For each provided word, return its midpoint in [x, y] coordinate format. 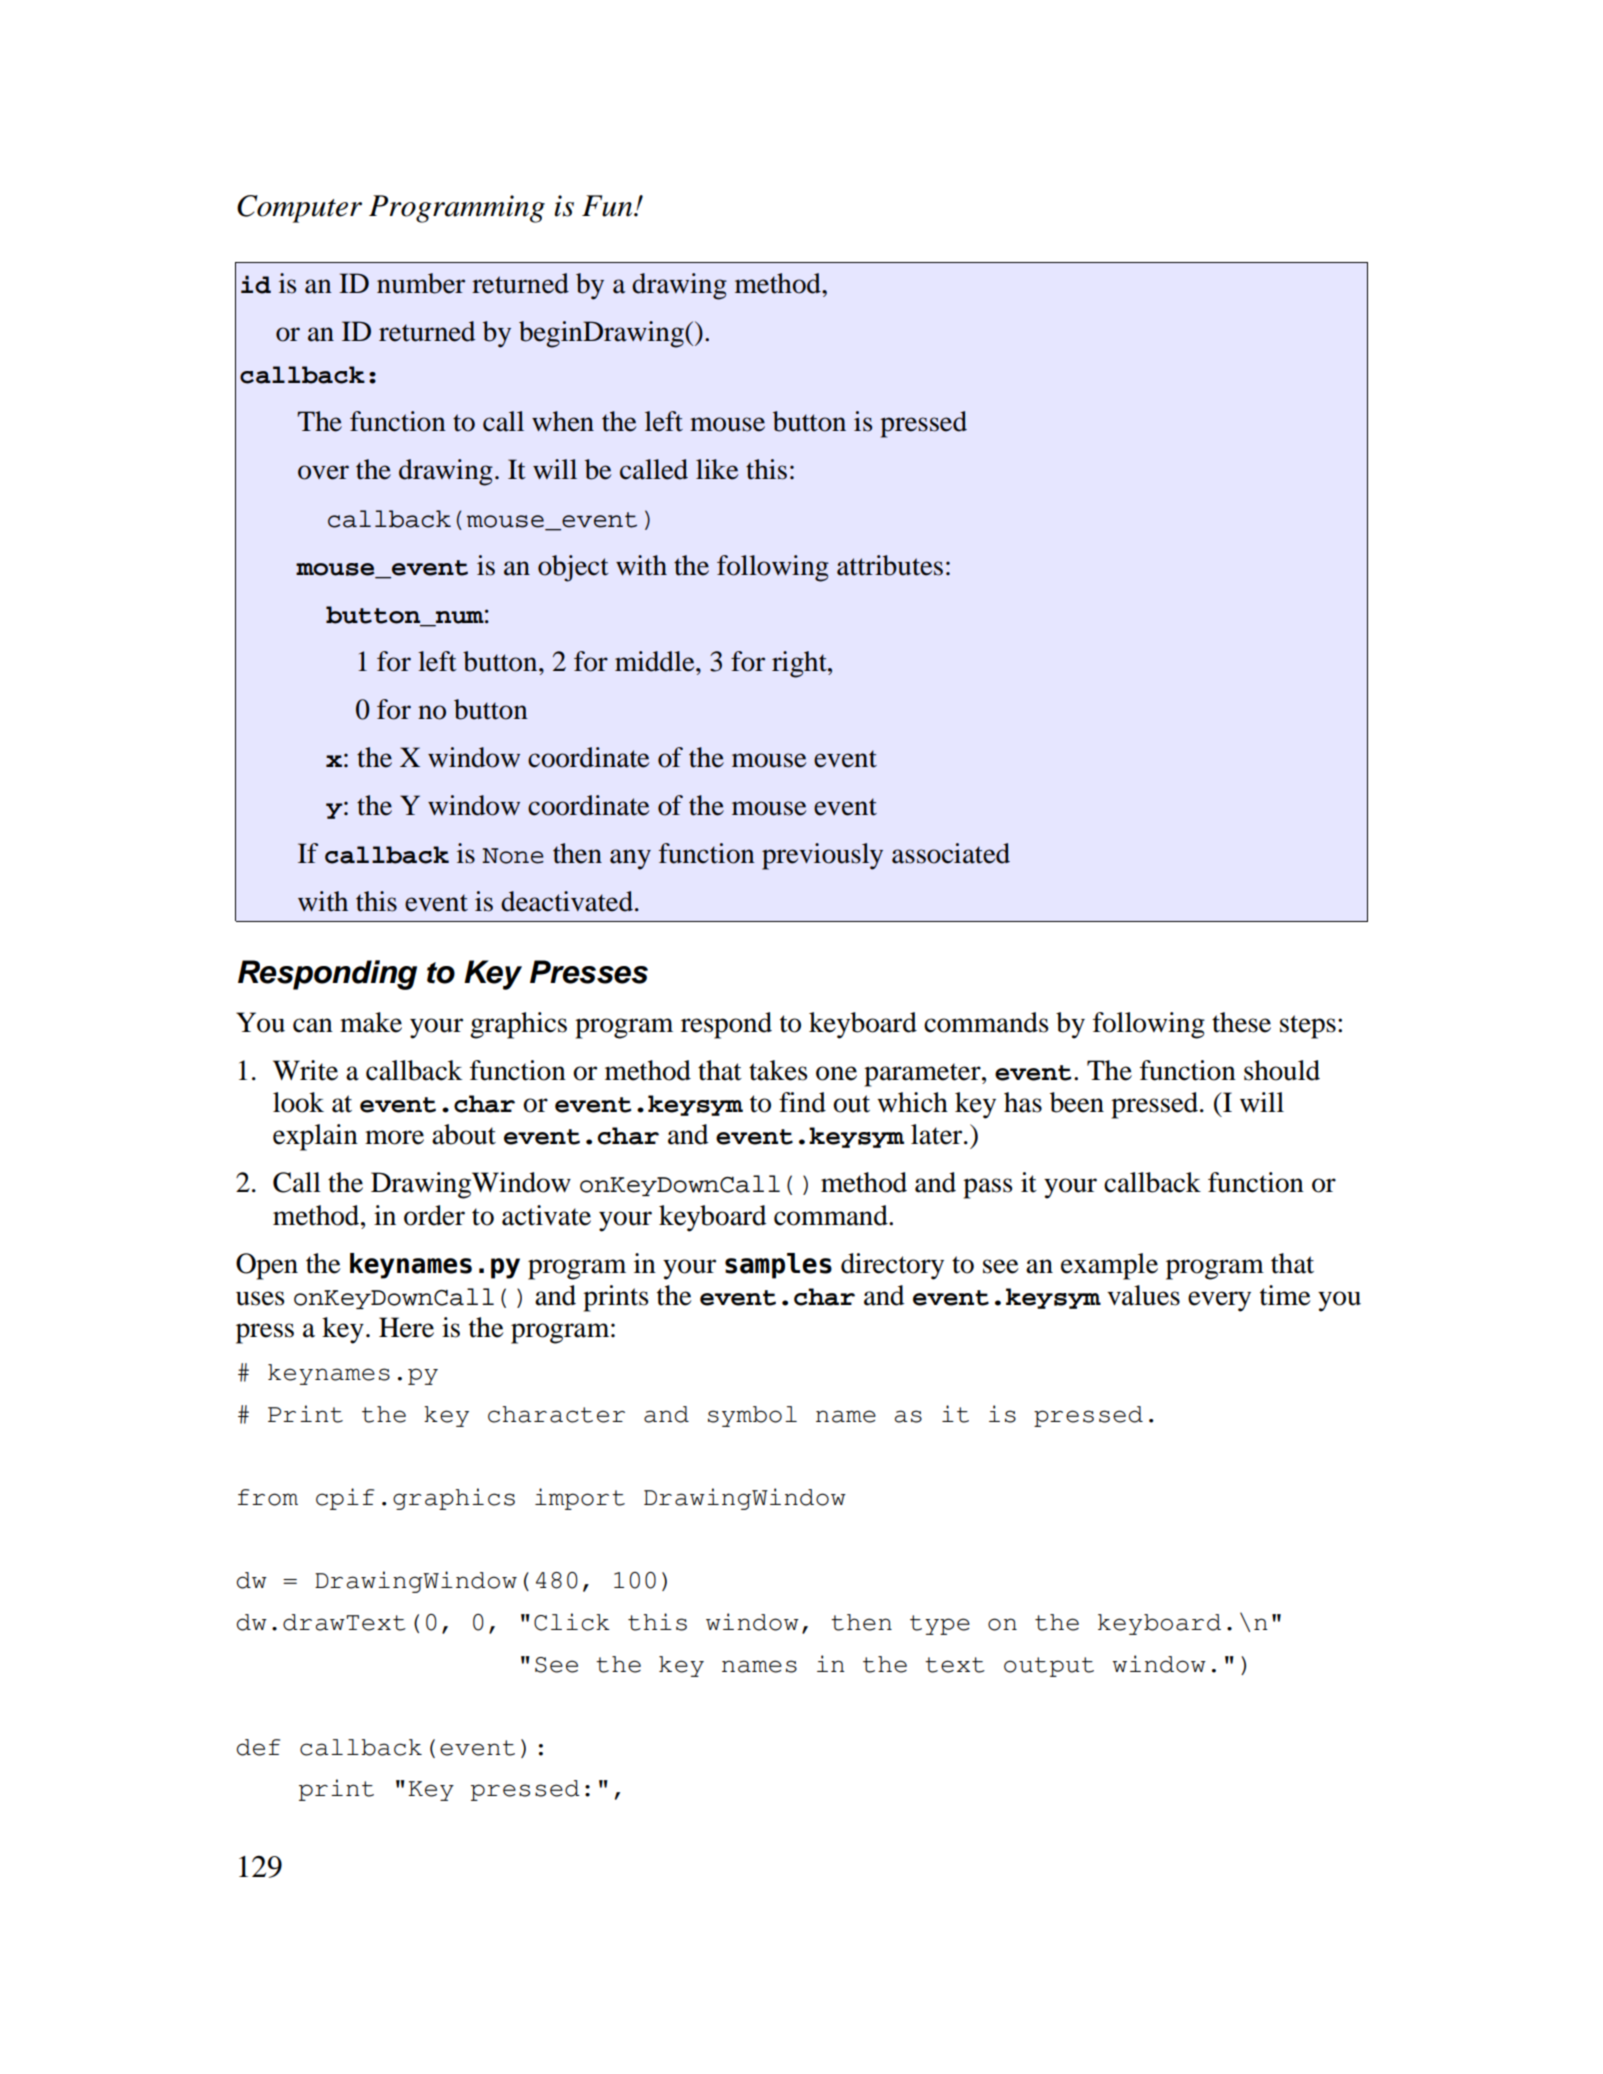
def [258, 1747]
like [717, 469]
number [421, 283]
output [1049, 1667]
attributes [890, 565]
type [940, 1625]
